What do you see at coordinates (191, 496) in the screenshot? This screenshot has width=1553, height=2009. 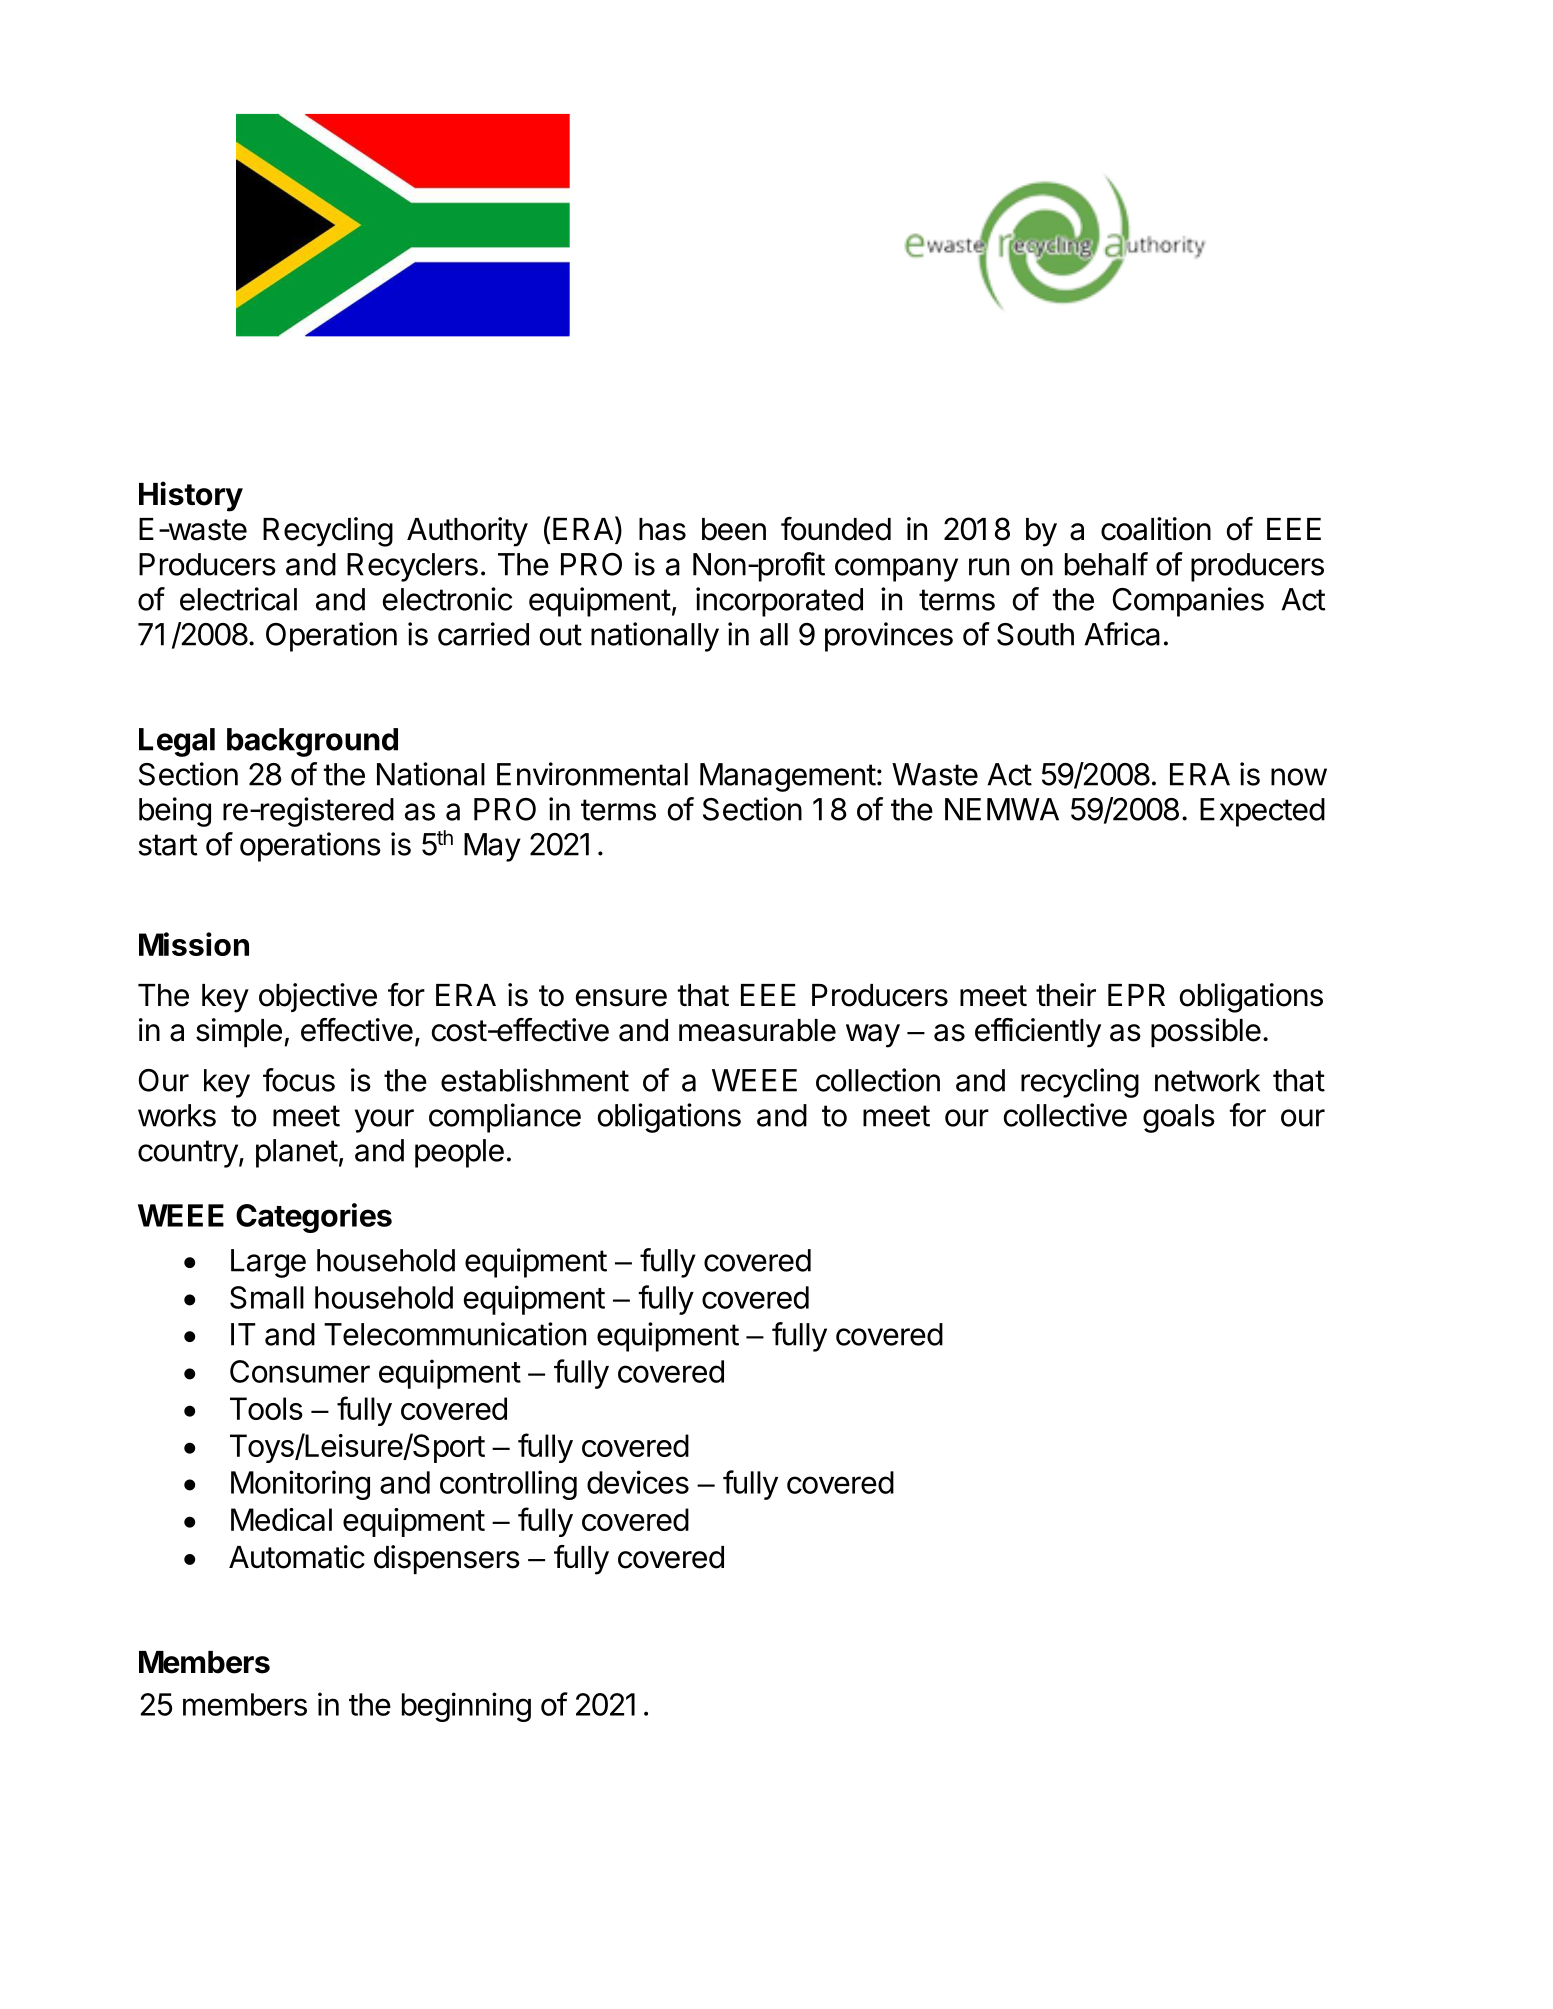 I see `History` at bounding box center [191, 496].
